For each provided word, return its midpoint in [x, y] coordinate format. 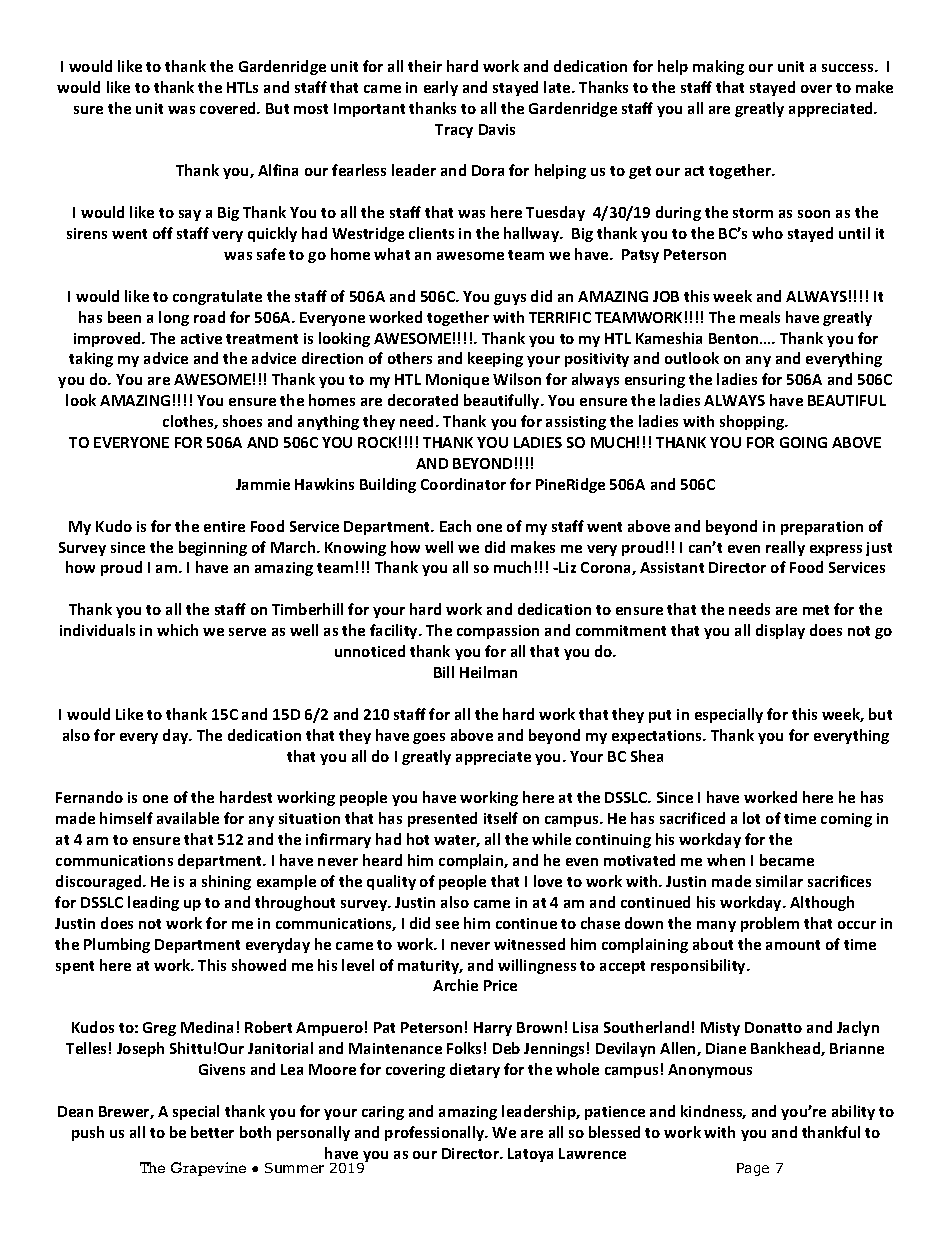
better [212, 1132]
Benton [735, 338]
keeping [495, 359]
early [441, 88]
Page [753, 1169]
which [177, 630]
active [201, 338]
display [780, 631]
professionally [436, 1133]
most [311, 109]
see [447, 925]
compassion [498, 632]
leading [153, 903]
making [718, 67]
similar [779, 881]
